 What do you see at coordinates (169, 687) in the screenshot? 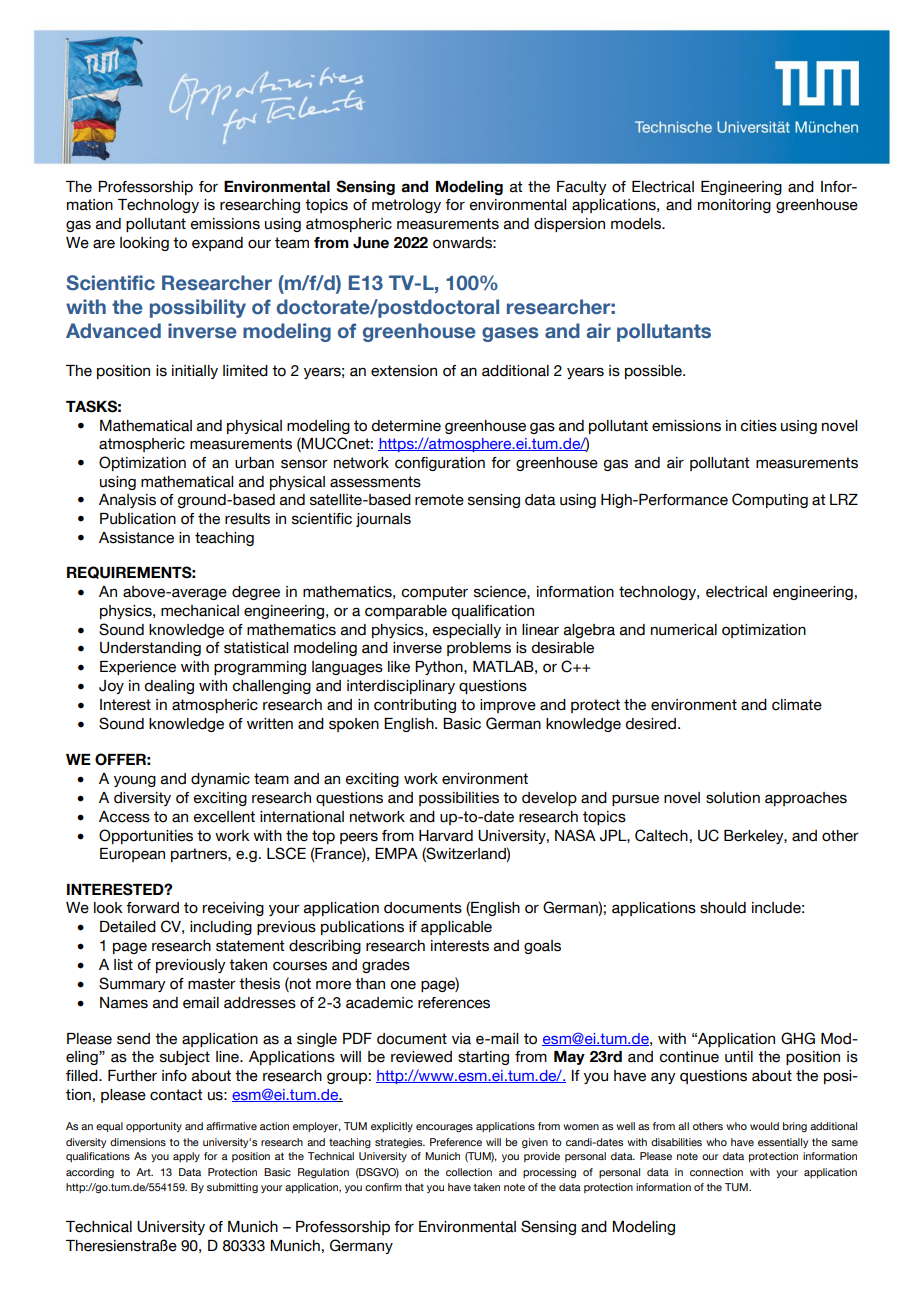
I see `dealing` at bounding box center [169, 687].
